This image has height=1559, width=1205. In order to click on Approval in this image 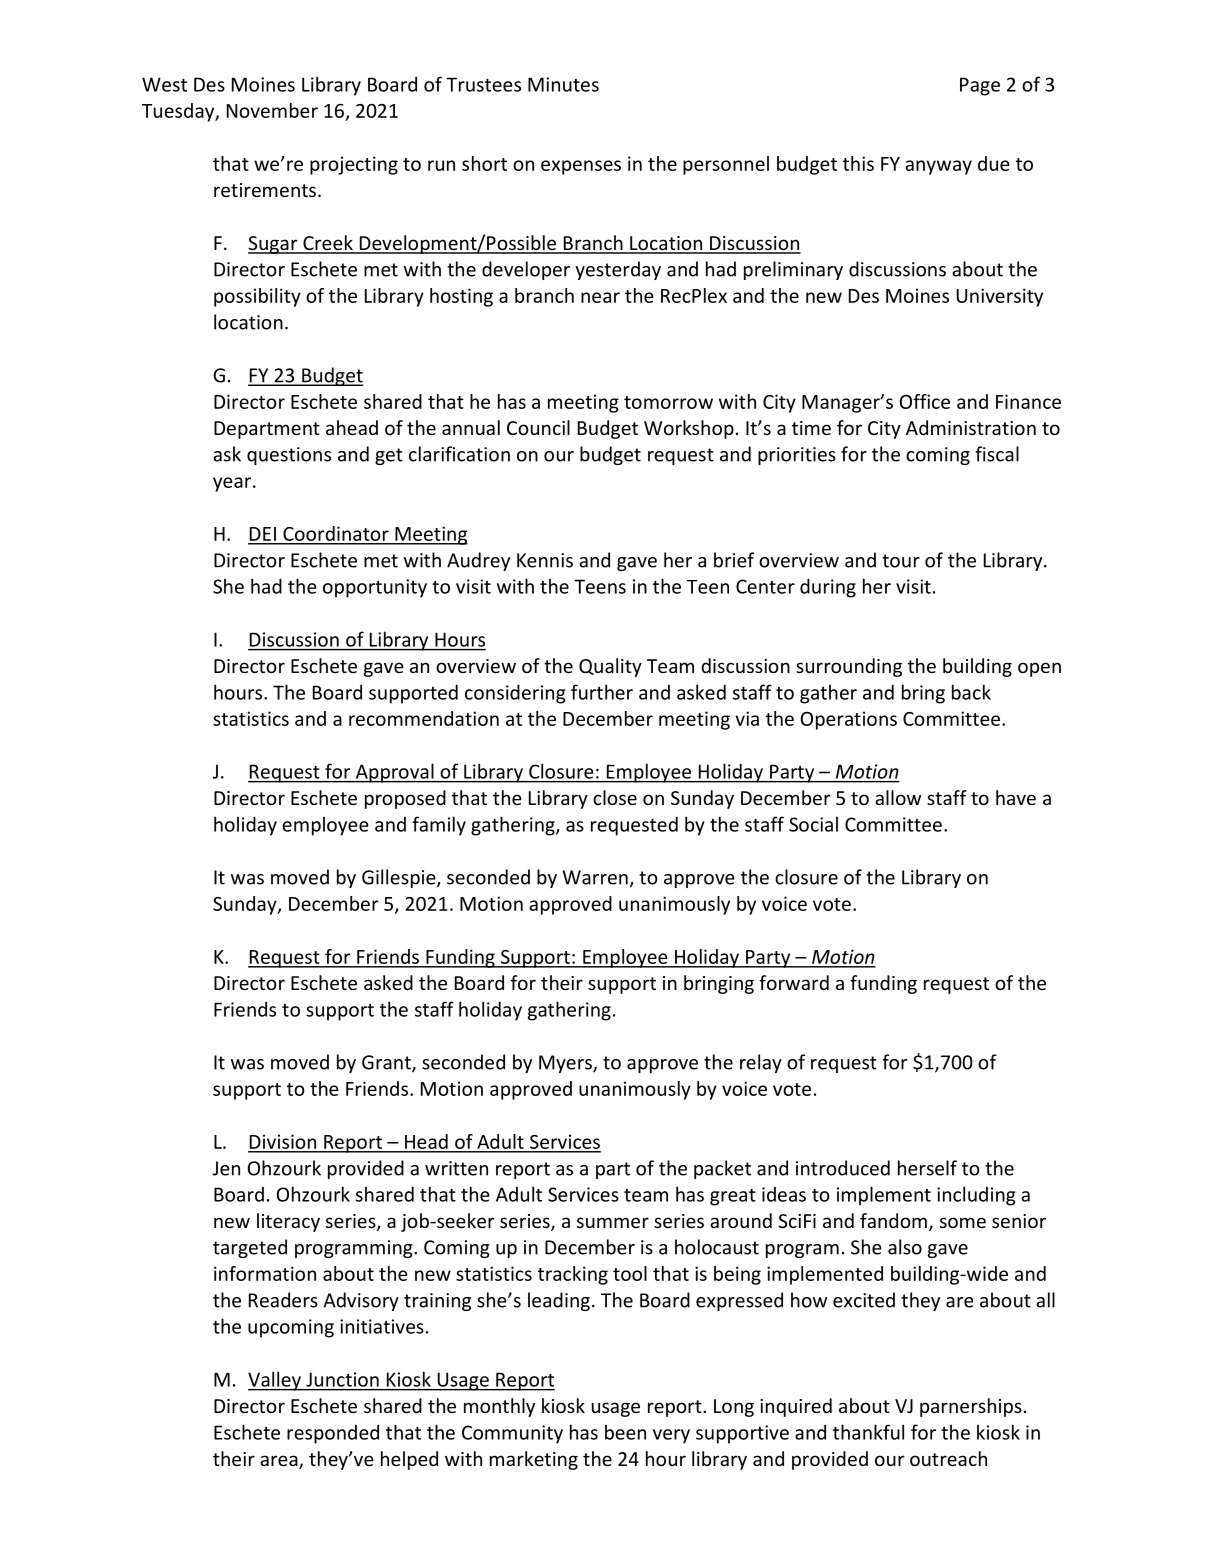, I will do `click(394, 773)`.
